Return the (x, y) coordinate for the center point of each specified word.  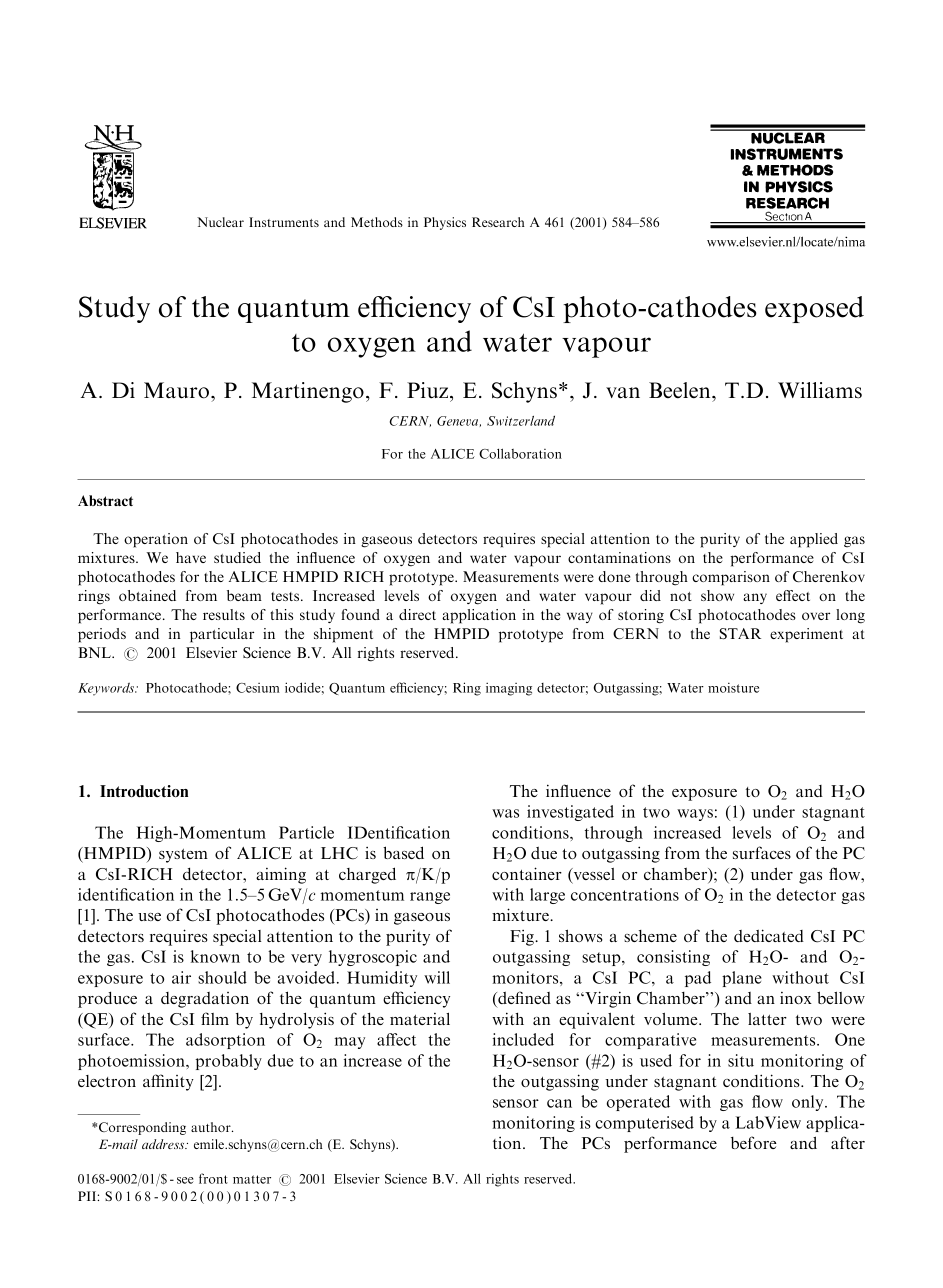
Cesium (258, 688)
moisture (733, 687)
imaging (509, 689)
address (164, 1144)
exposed (814, 309)
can (559, 1103)
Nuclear (220, 222)
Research (498, 222)
